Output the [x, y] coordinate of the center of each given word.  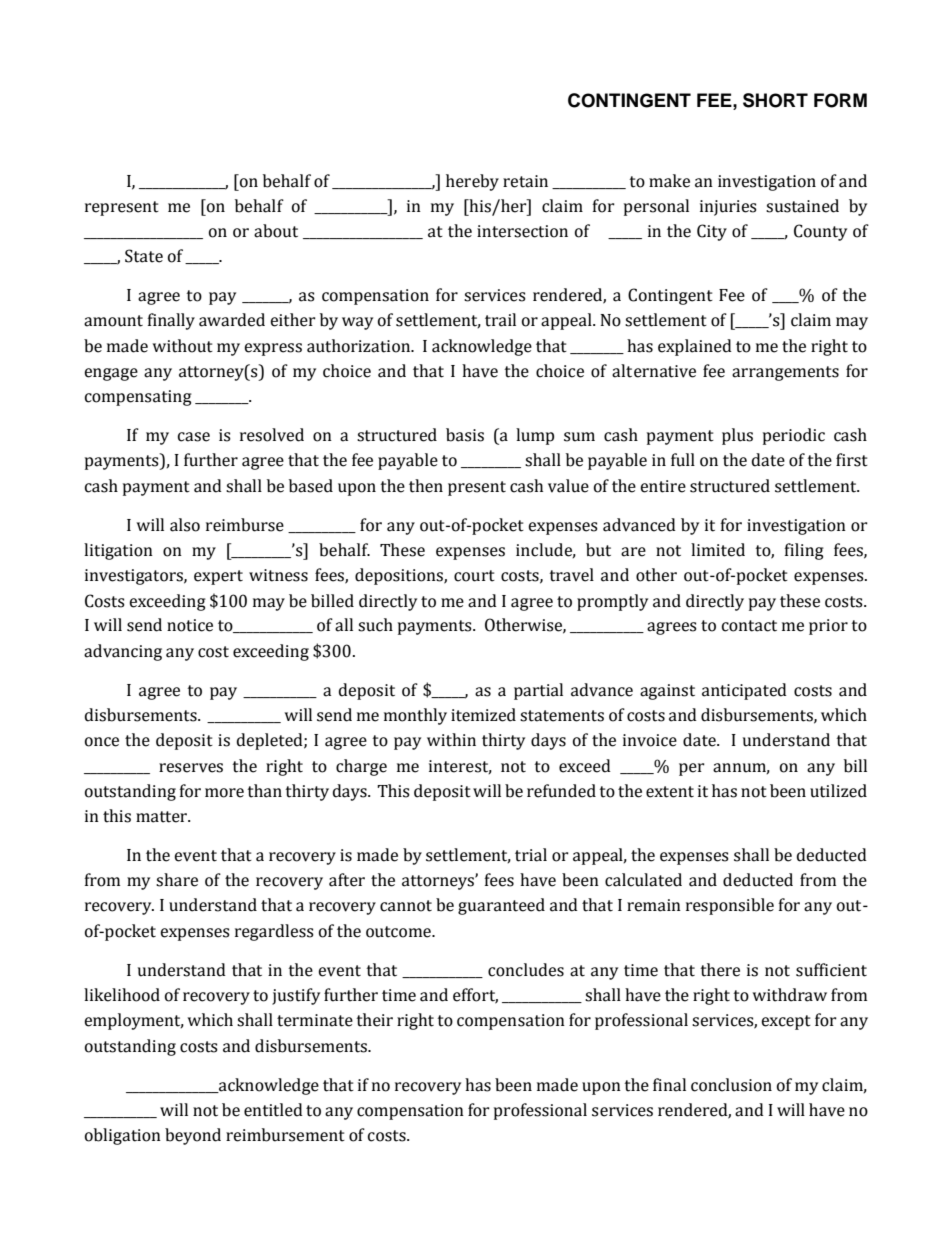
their [374, 1020]
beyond [193, 1136]
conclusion [731, 1085]
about [276, 231]
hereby [472, 182]
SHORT [775, 100]
